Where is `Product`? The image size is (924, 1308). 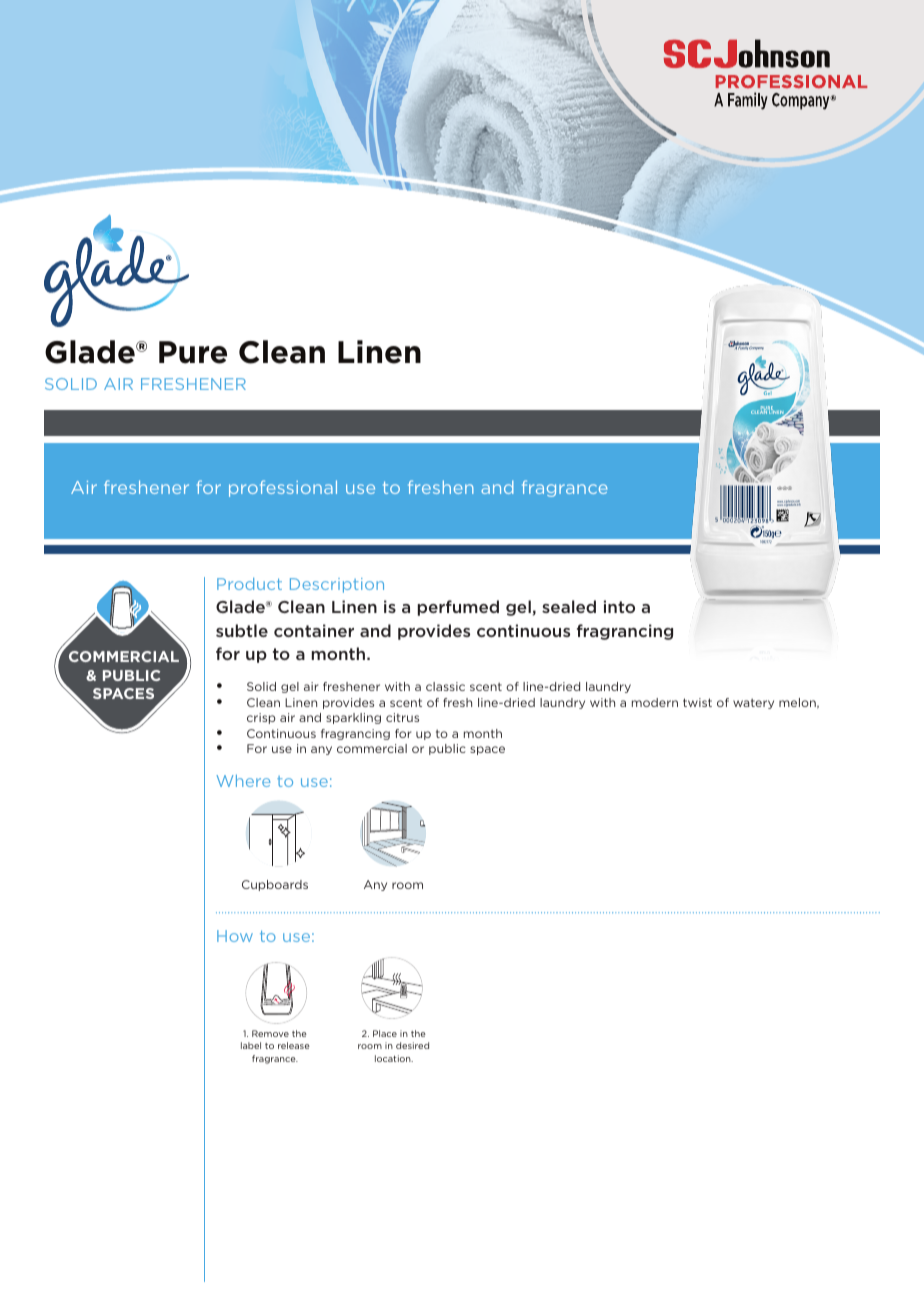
Product is located at coordinates (249, 584).
